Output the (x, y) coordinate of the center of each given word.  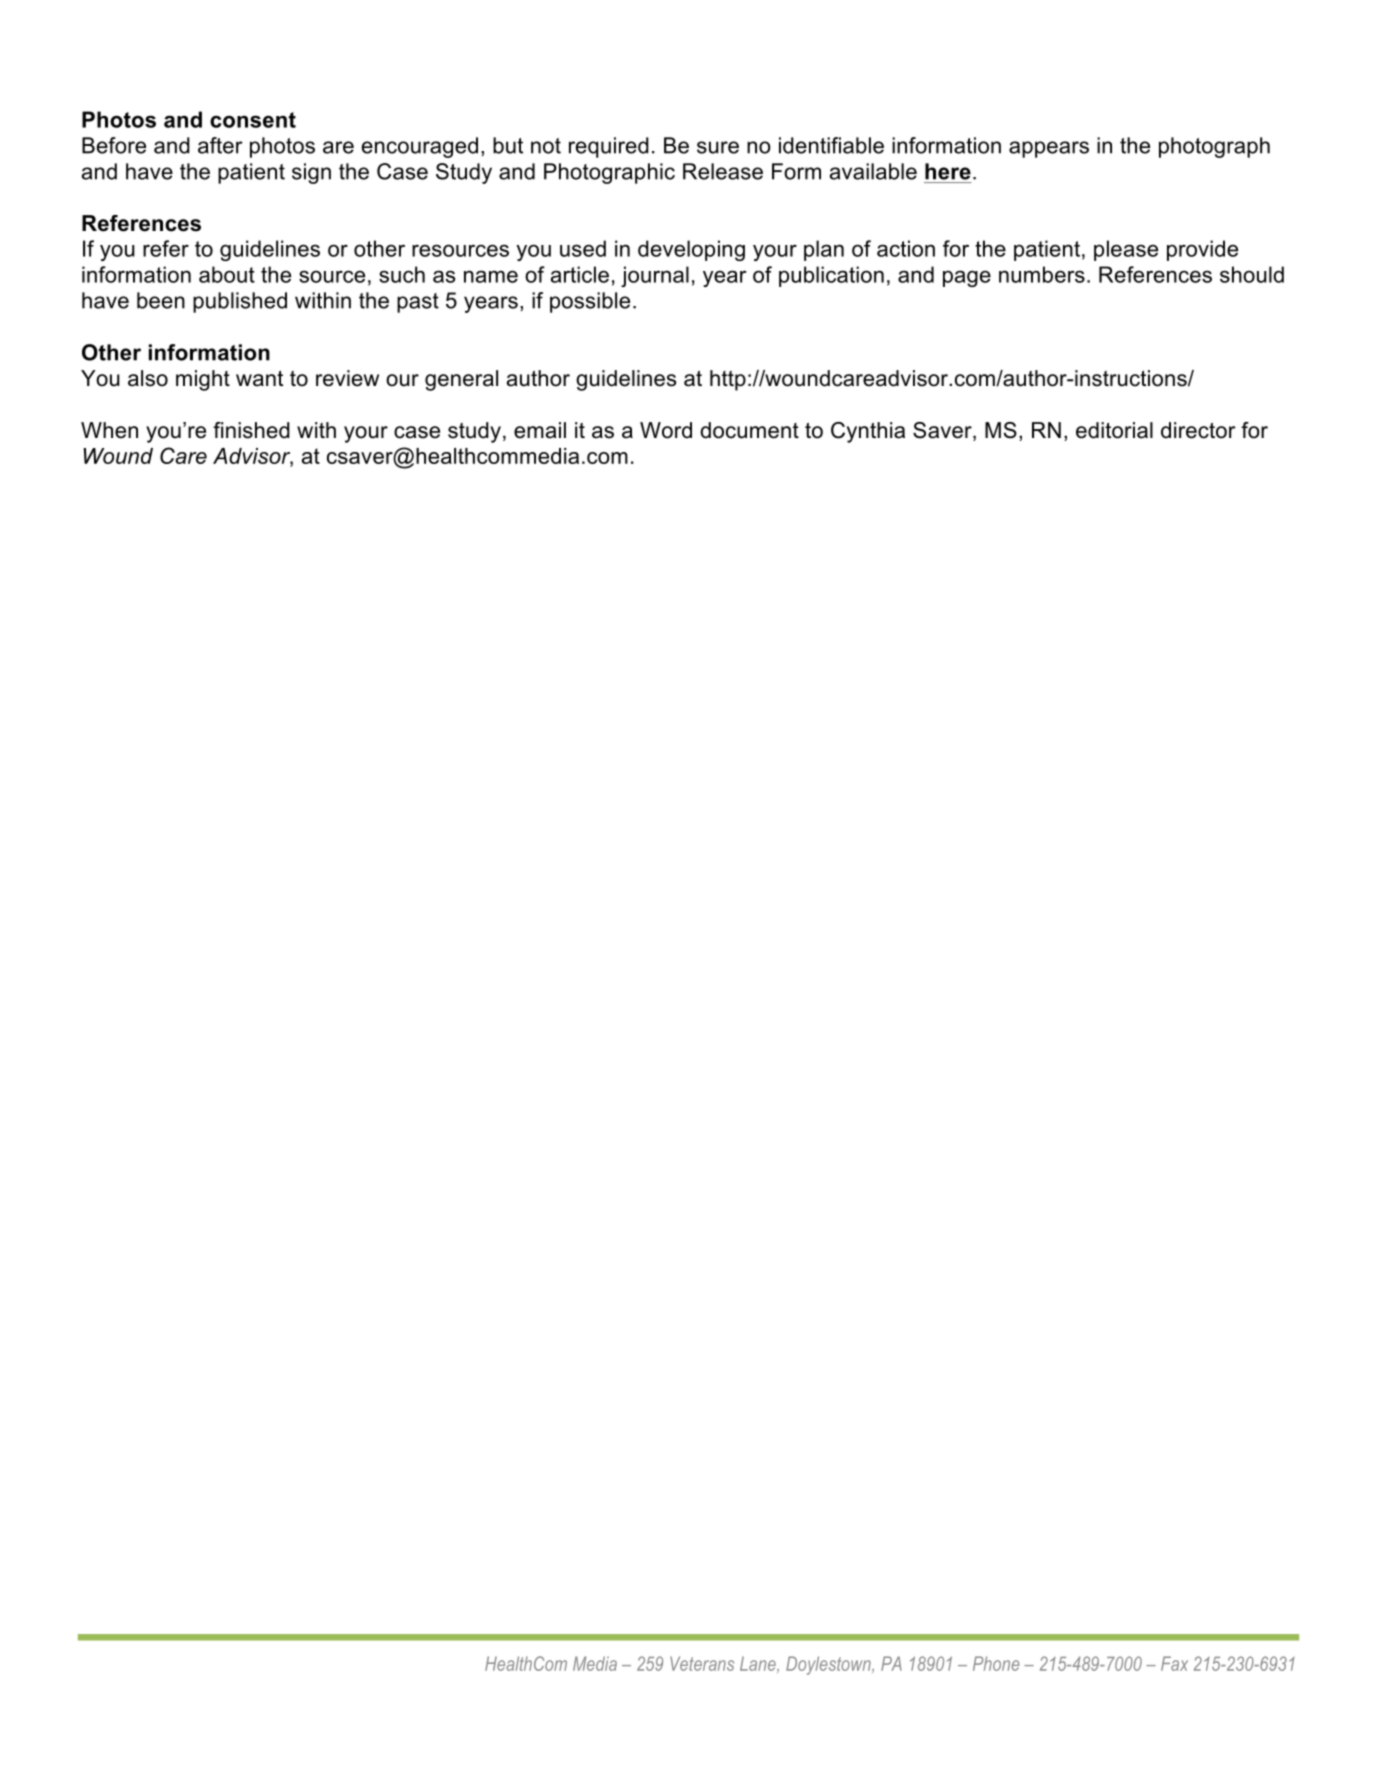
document (749, 430)
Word (666, 430)
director (1198, 430)
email (540, 430)
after (220, 145)
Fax (1174, 1663)
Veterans (702, 1663)
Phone (996, 1663)
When (109, 430)
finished (251, 430)
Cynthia (868, 432)
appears (1049, 149)
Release (723, 171)
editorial (1114, 430)
